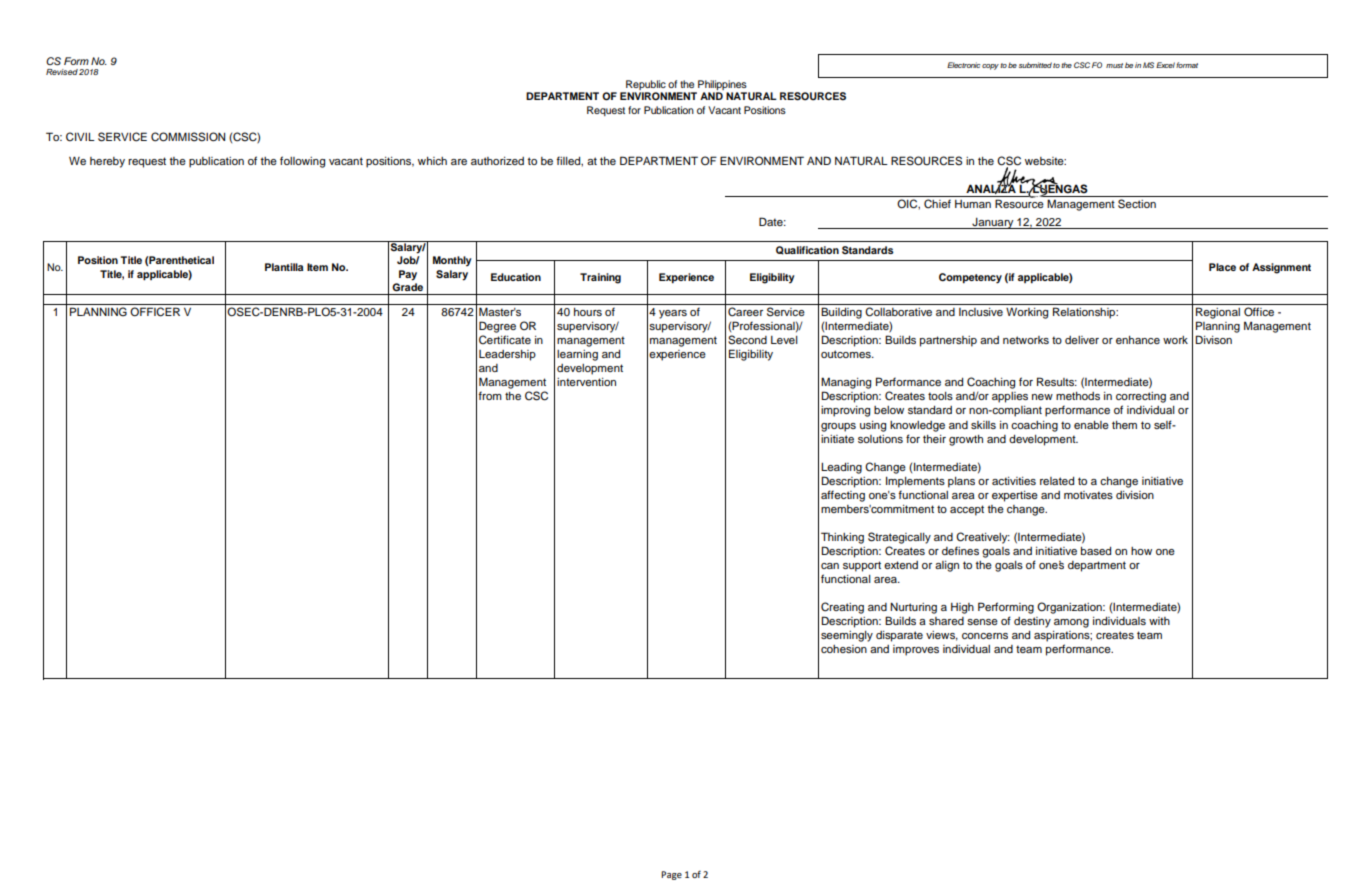 The image size is (1371, 896). I want to click on Page, so click(671, 875).
